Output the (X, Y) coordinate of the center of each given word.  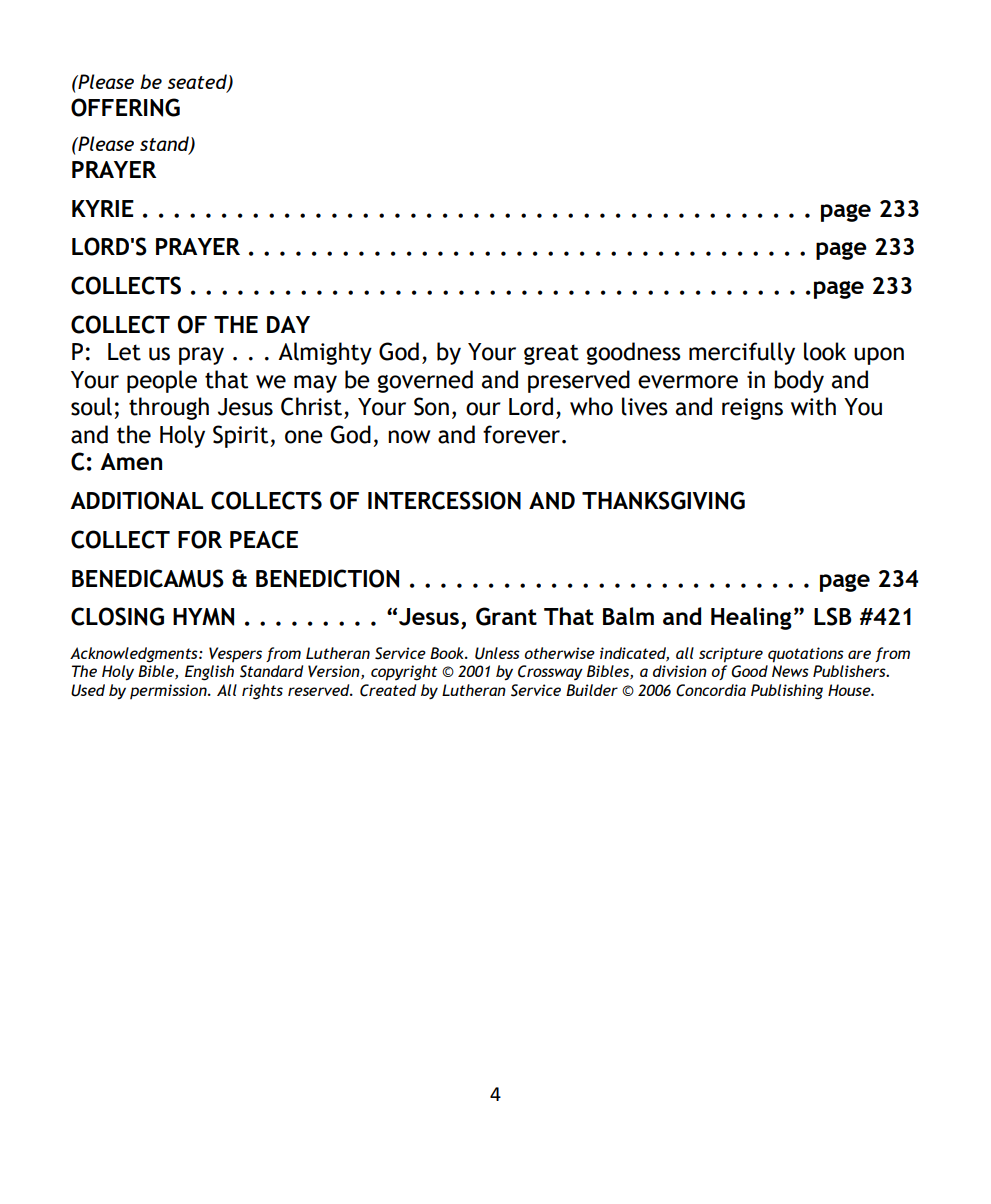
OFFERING (125, 107)
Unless (497, 653)
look (825, 351)
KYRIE (103, 208)
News (790, 671)
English (209, 673)
